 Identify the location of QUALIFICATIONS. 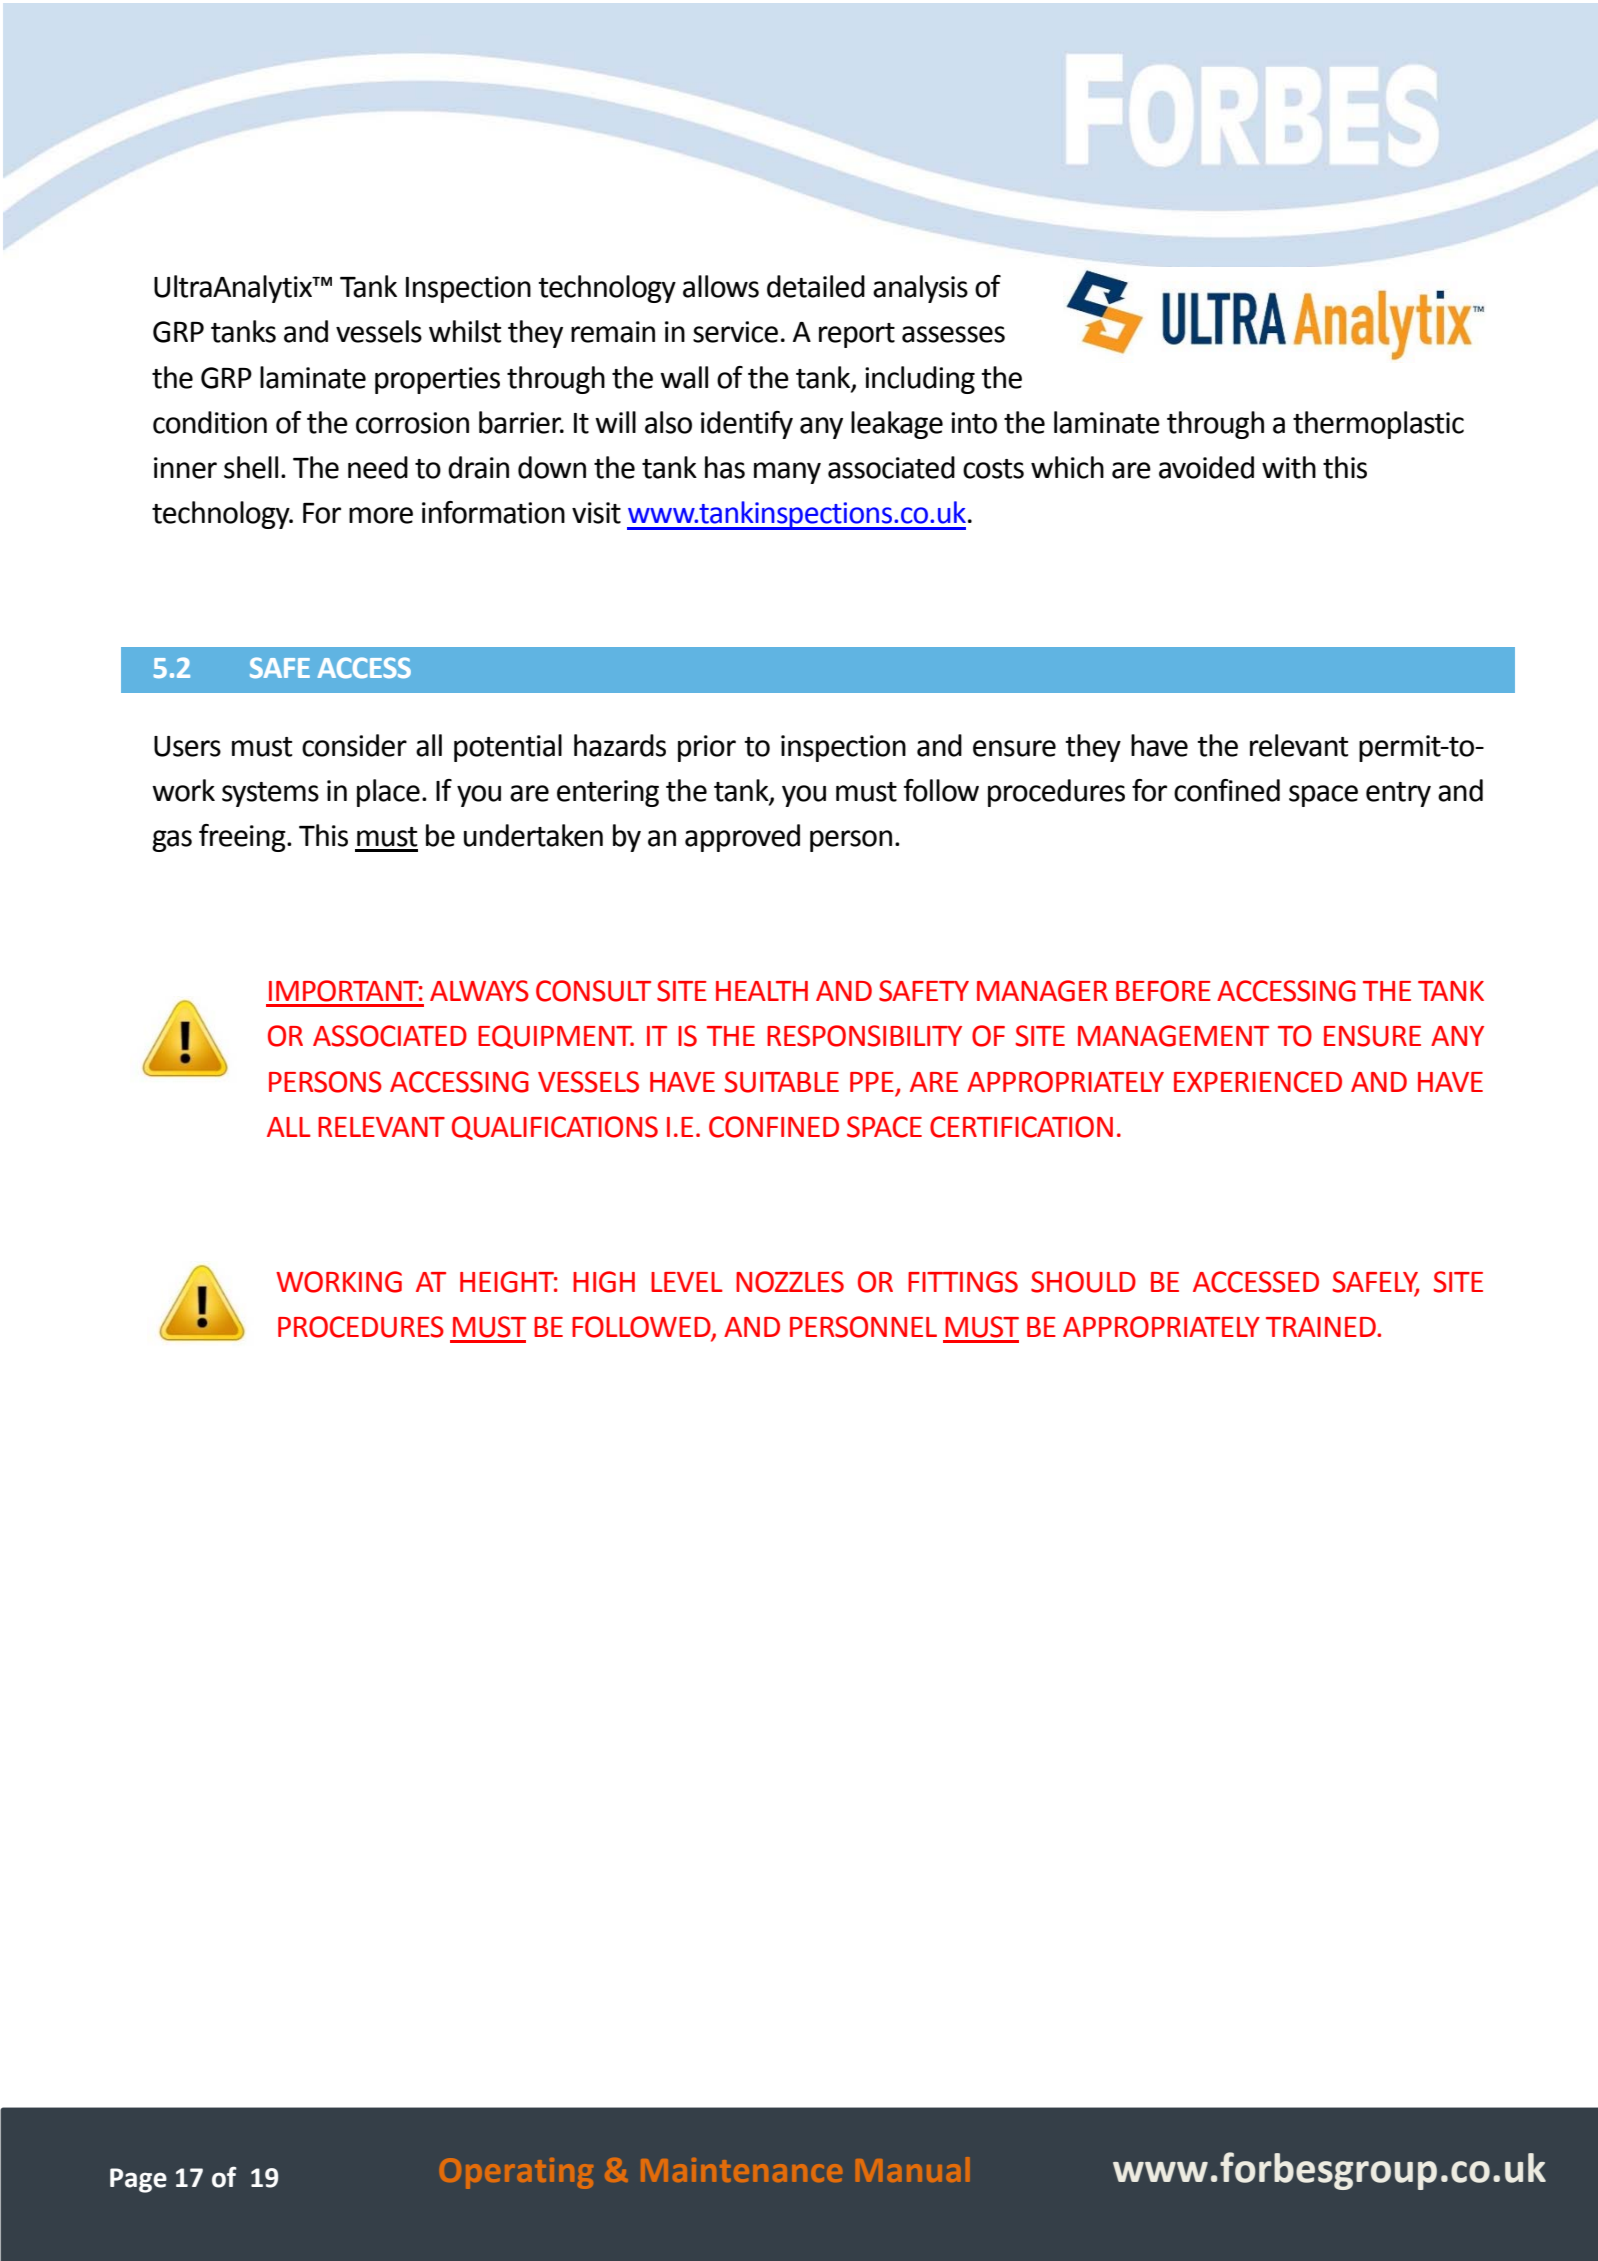
(555, 1128).
